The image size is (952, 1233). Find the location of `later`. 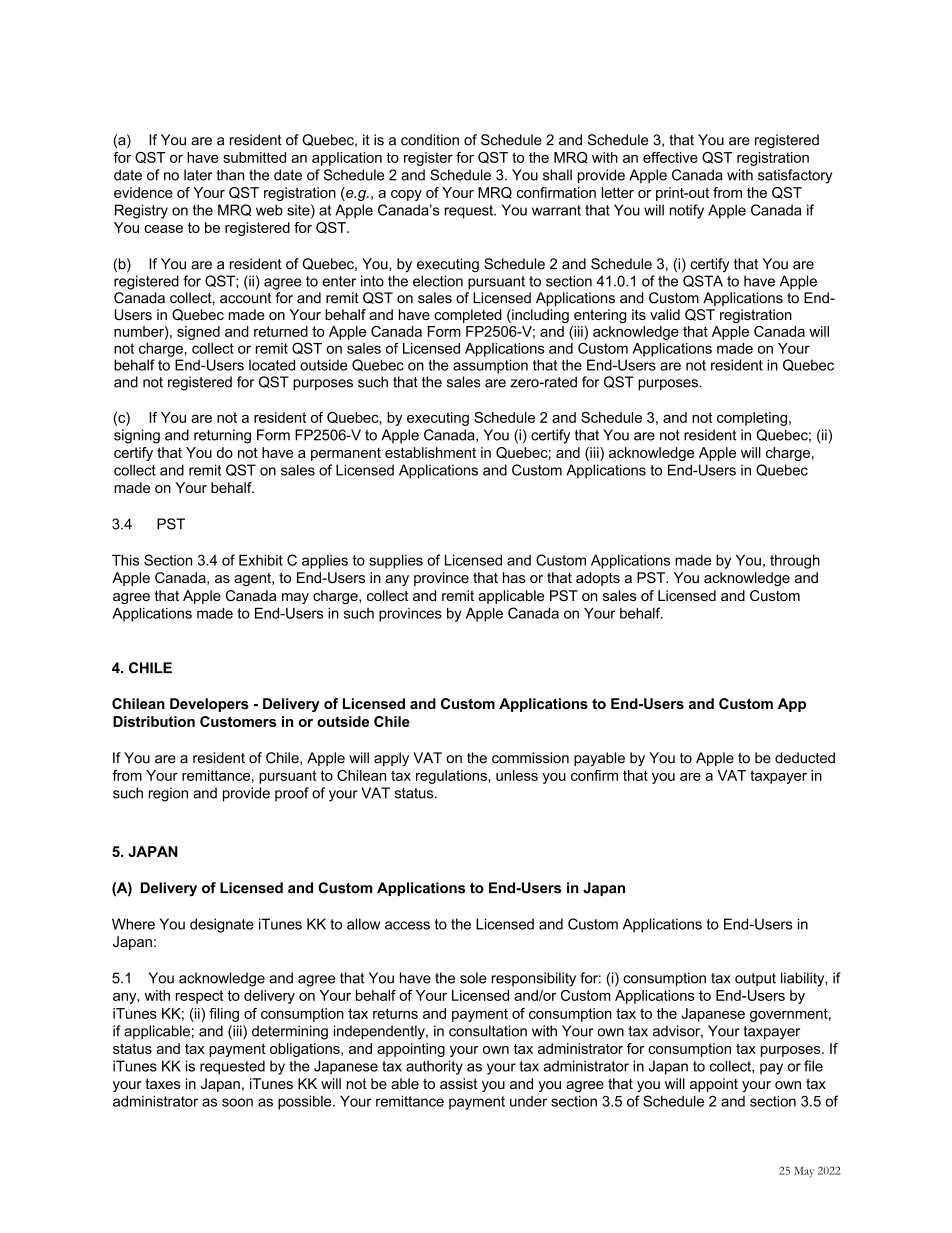

later is located at coordinates (198, 175).
